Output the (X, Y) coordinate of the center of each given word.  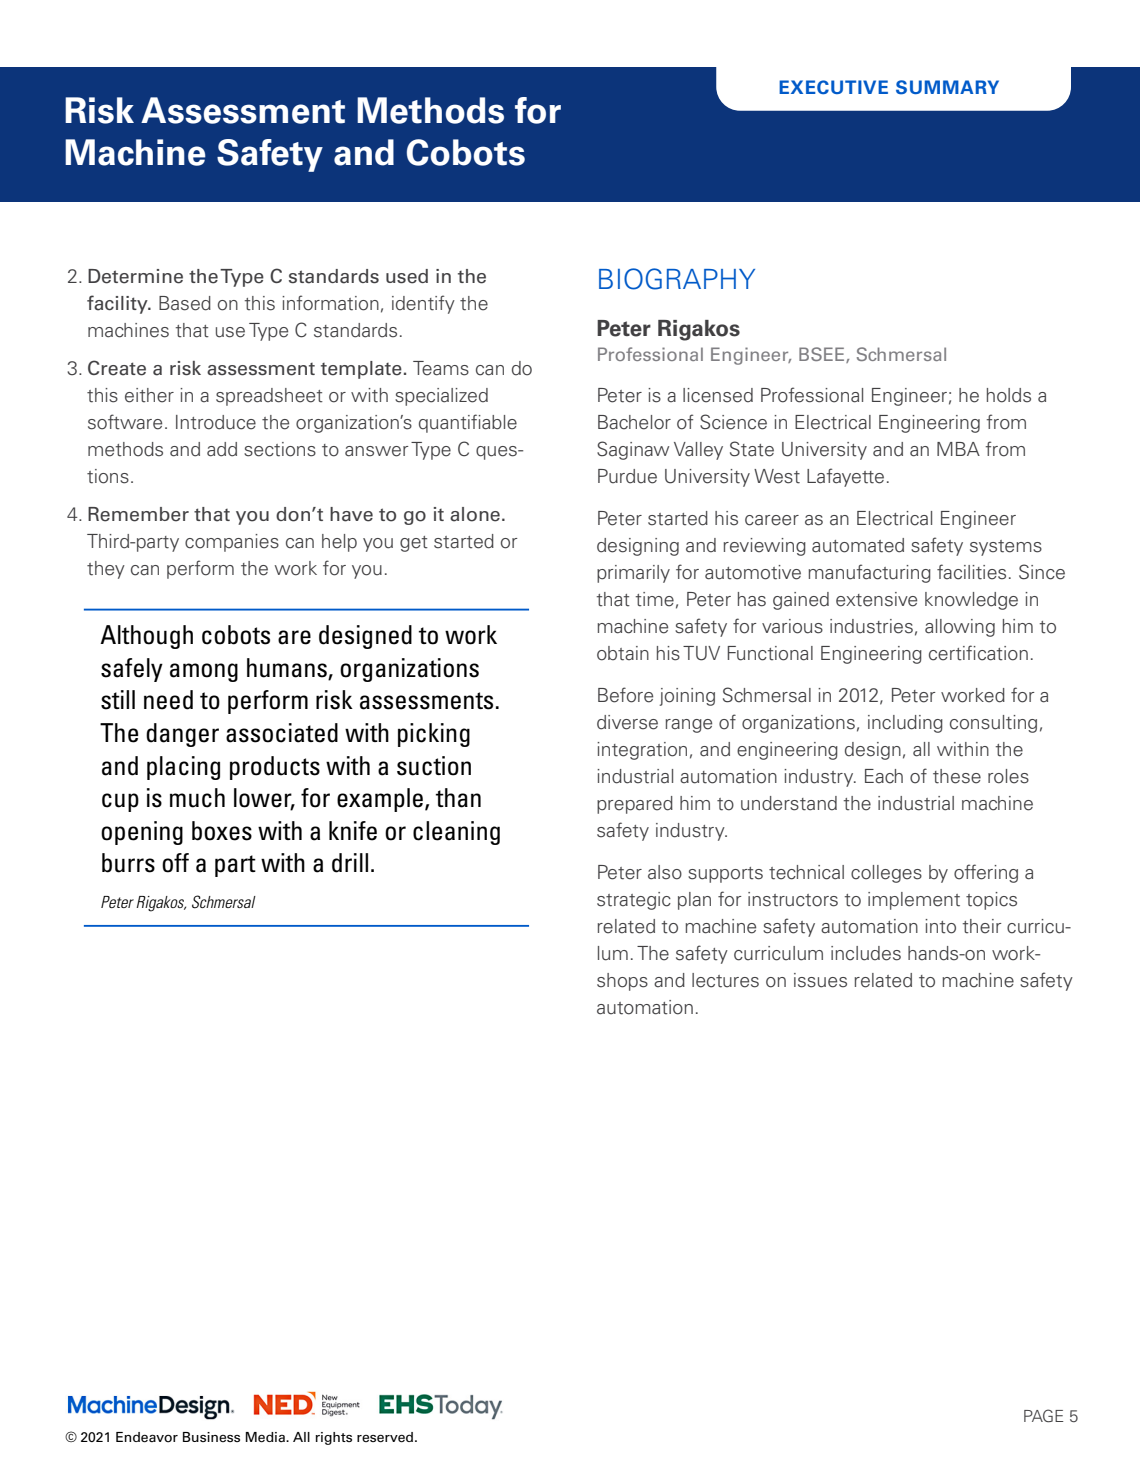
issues (820, 980)
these (957, 776)
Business (211, 1437)
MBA (958, 449)
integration (642, 751)
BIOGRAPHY (677, 279)
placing (183, 768)
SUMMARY (947, 87)
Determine (135, 276)
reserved (386, 1437)
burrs (128, 863)
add (222, 449)
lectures (725, 980)
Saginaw (633, 450)
